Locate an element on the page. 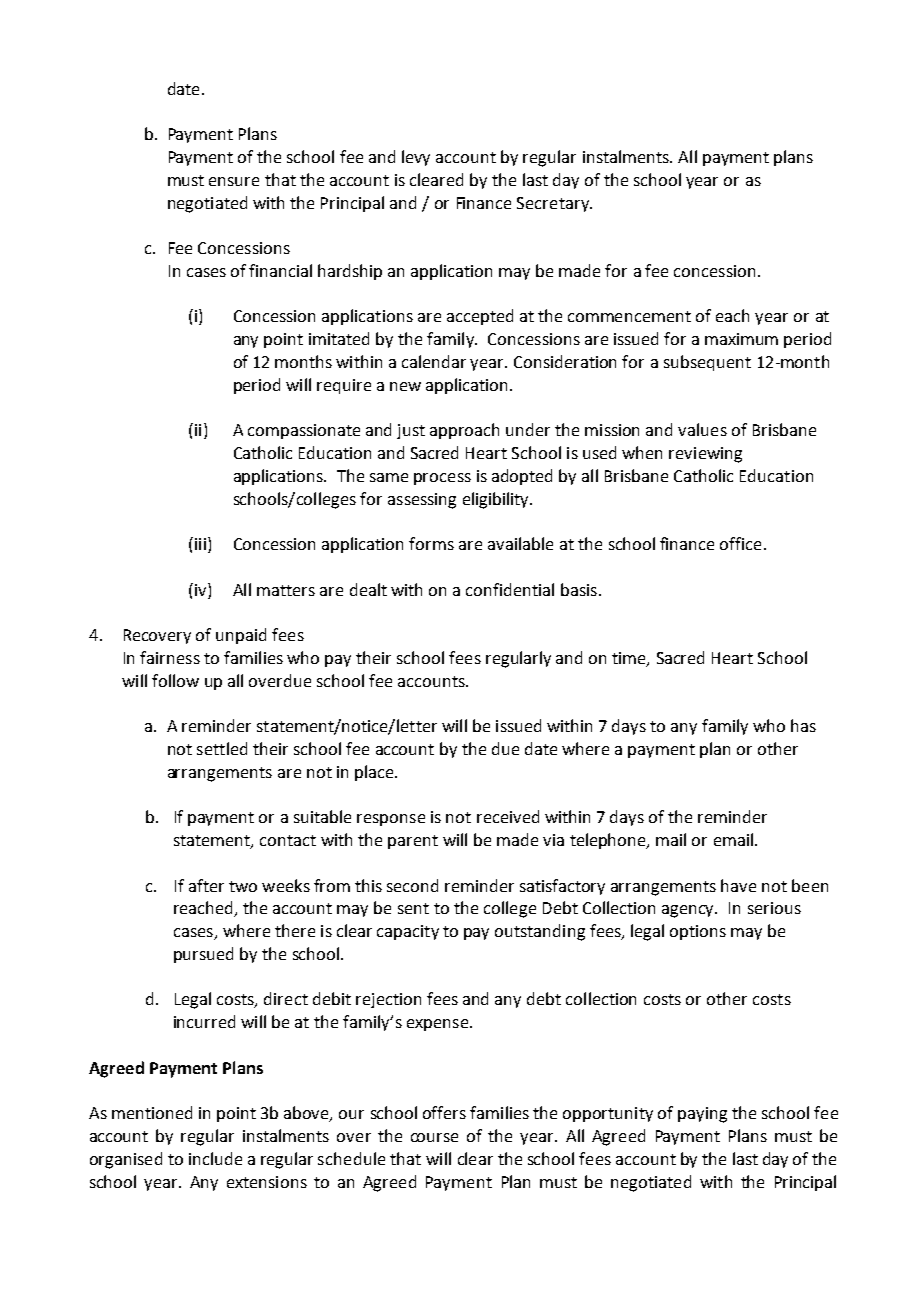 Image resolution: width=924 pixels, height=1308 pixels. compassionate is located at coordinates (304, 431).
